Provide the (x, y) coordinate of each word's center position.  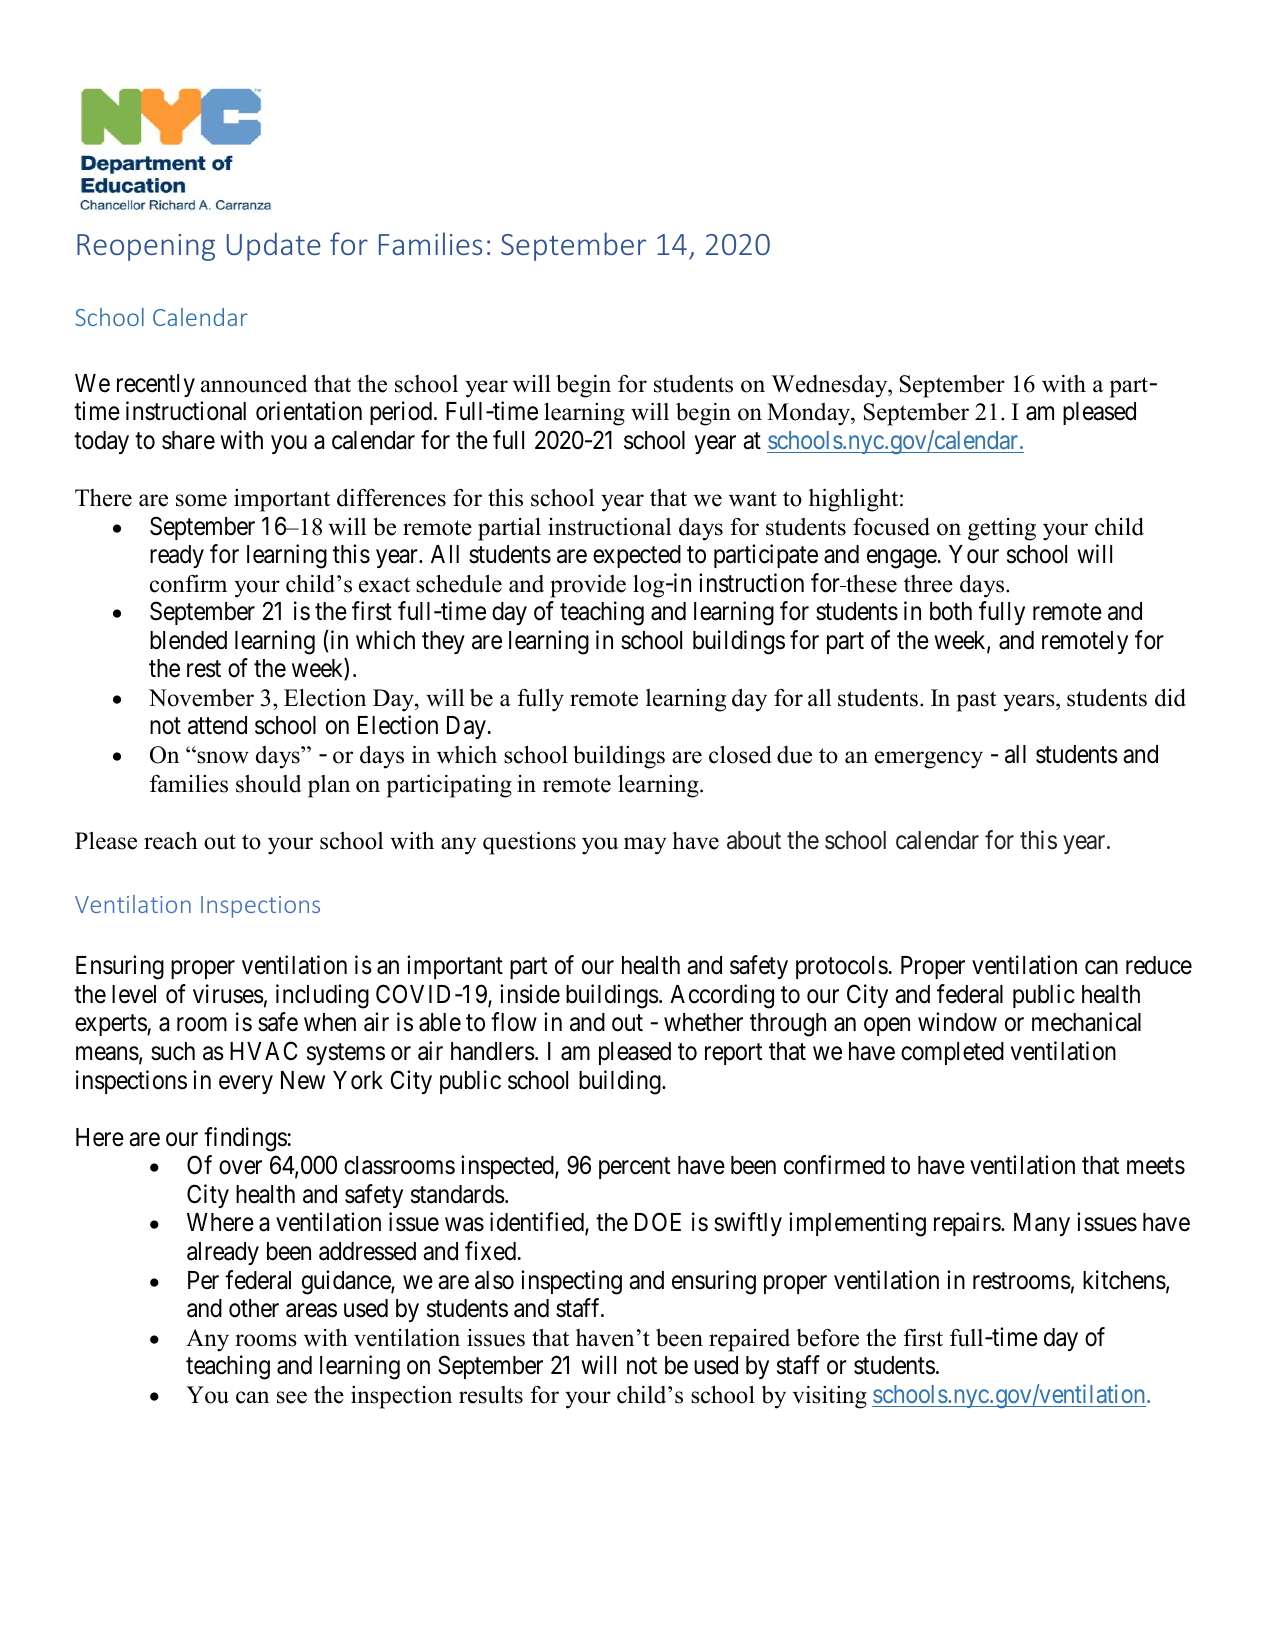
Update (274, 246)
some (201, 500)
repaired (749, 1340)
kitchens (1124, 1280)
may (645, 846)
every (246, 1084)
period (402, 413)
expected (637, 556)
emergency (929, 760)
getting (1002, 529)
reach (171, 841)
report (733, 1054)
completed (952, 1053)
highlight (855, 500)
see (292, 1397)
